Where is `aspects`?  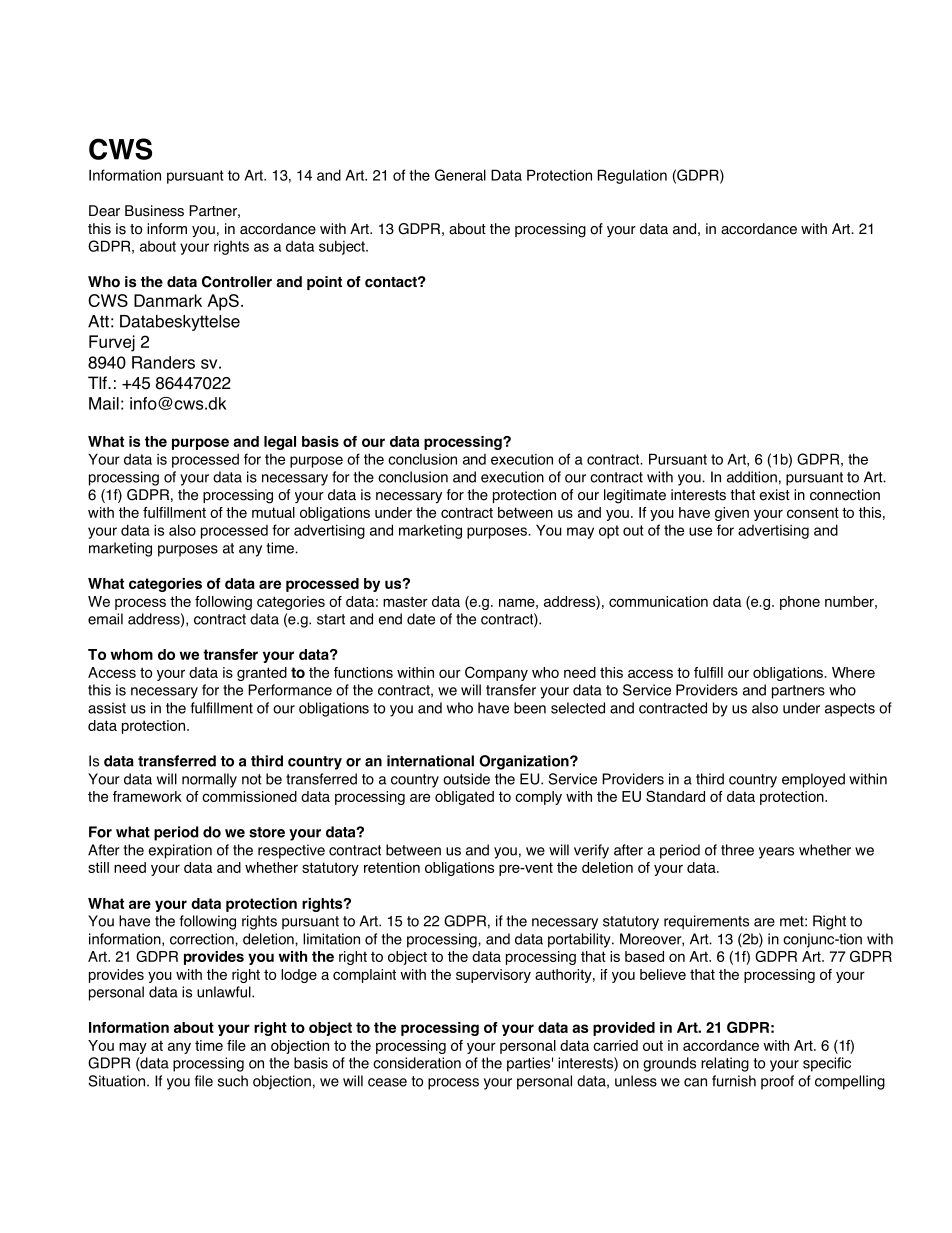 aspects is located at coordinates (850, 710).
